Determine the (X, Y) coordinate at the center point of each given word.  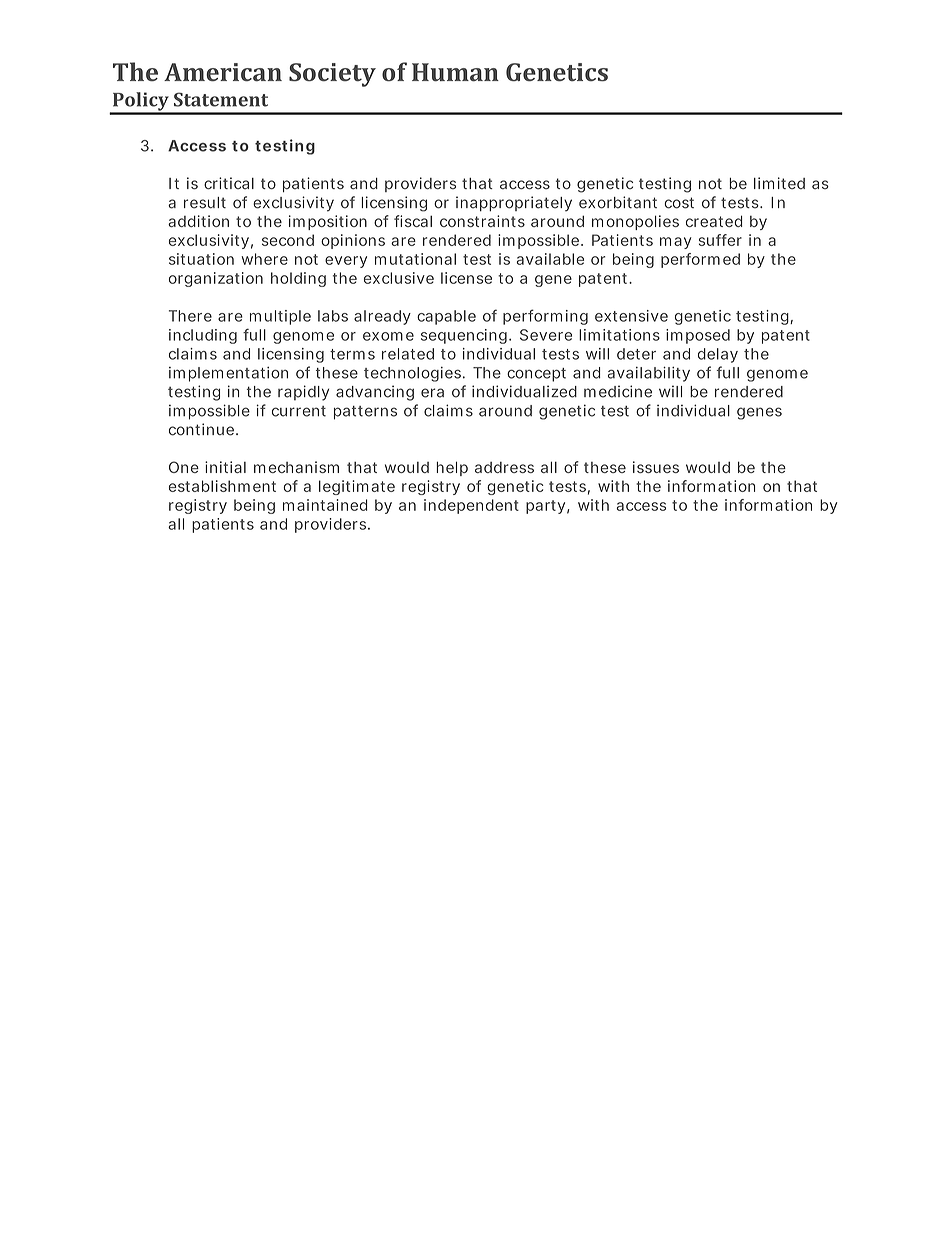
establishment (222, 486)
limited (779, 183)
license (466, 278)
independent (471, 506)
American (223, 72)
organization (216, 279)
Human (455, 72)
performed (700, 260)
